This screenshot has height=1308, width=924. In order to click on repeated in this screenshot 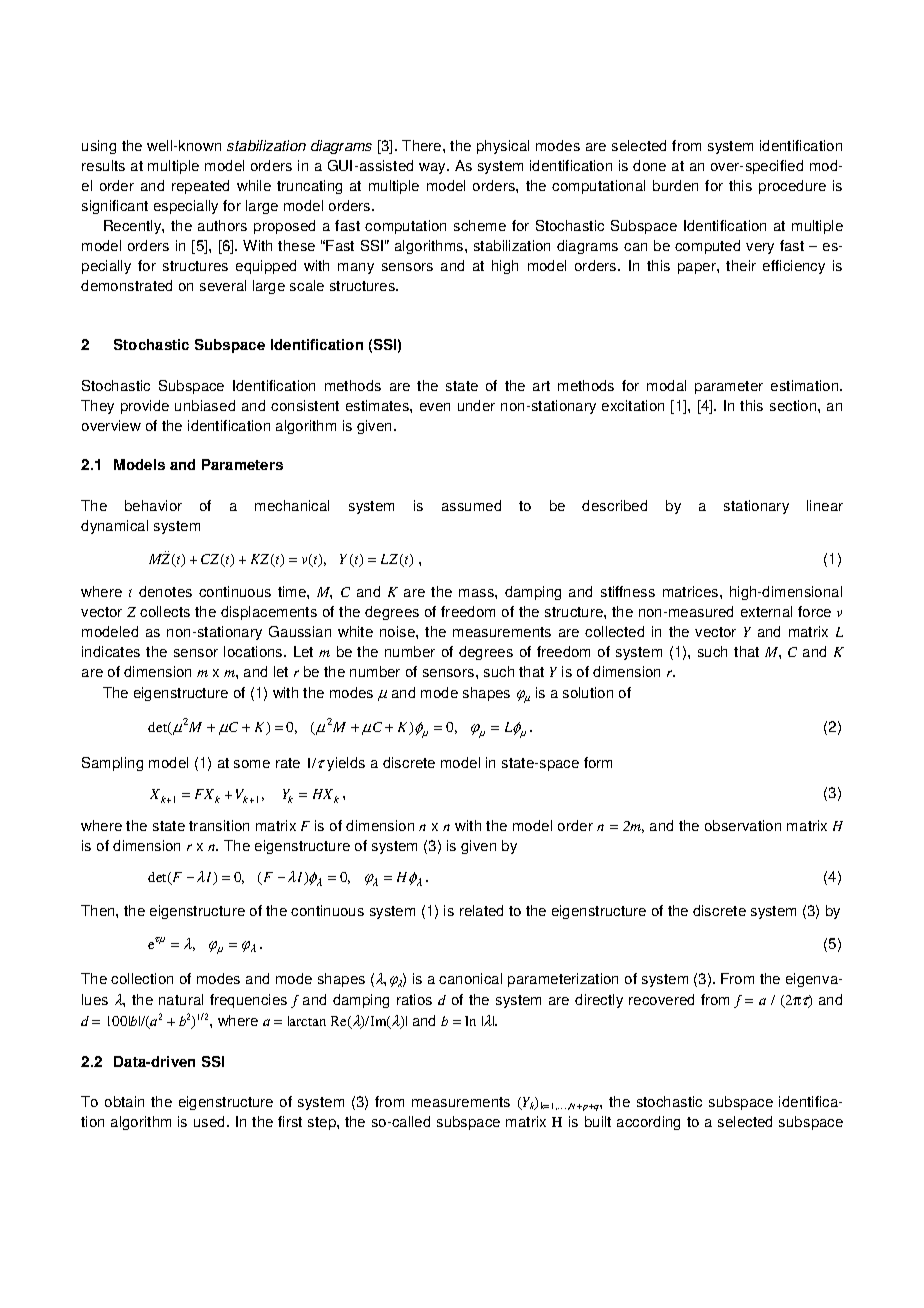, I will do `click(200, 187)`.
